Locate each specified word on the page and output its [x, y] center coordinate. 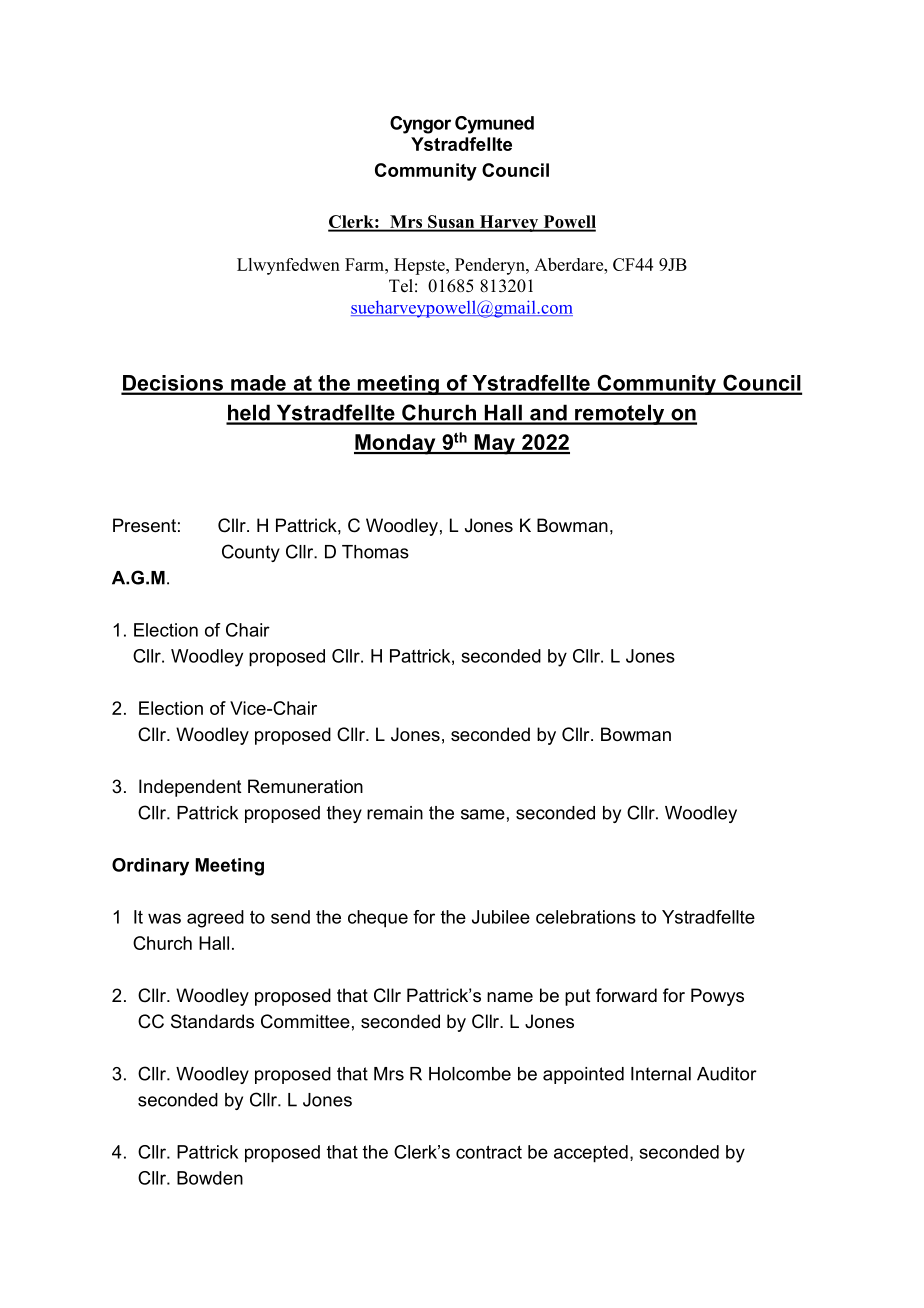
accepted [591, 1154]
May [495, 444]
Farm [365, 264]
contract [489, 1152]
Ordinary [150, 867]
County [251, 553]
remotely [620, 414]
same [483, 814]
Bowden [210, 1178]
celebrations [586, 917]
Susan [451, 223]
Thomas [375, 552]
